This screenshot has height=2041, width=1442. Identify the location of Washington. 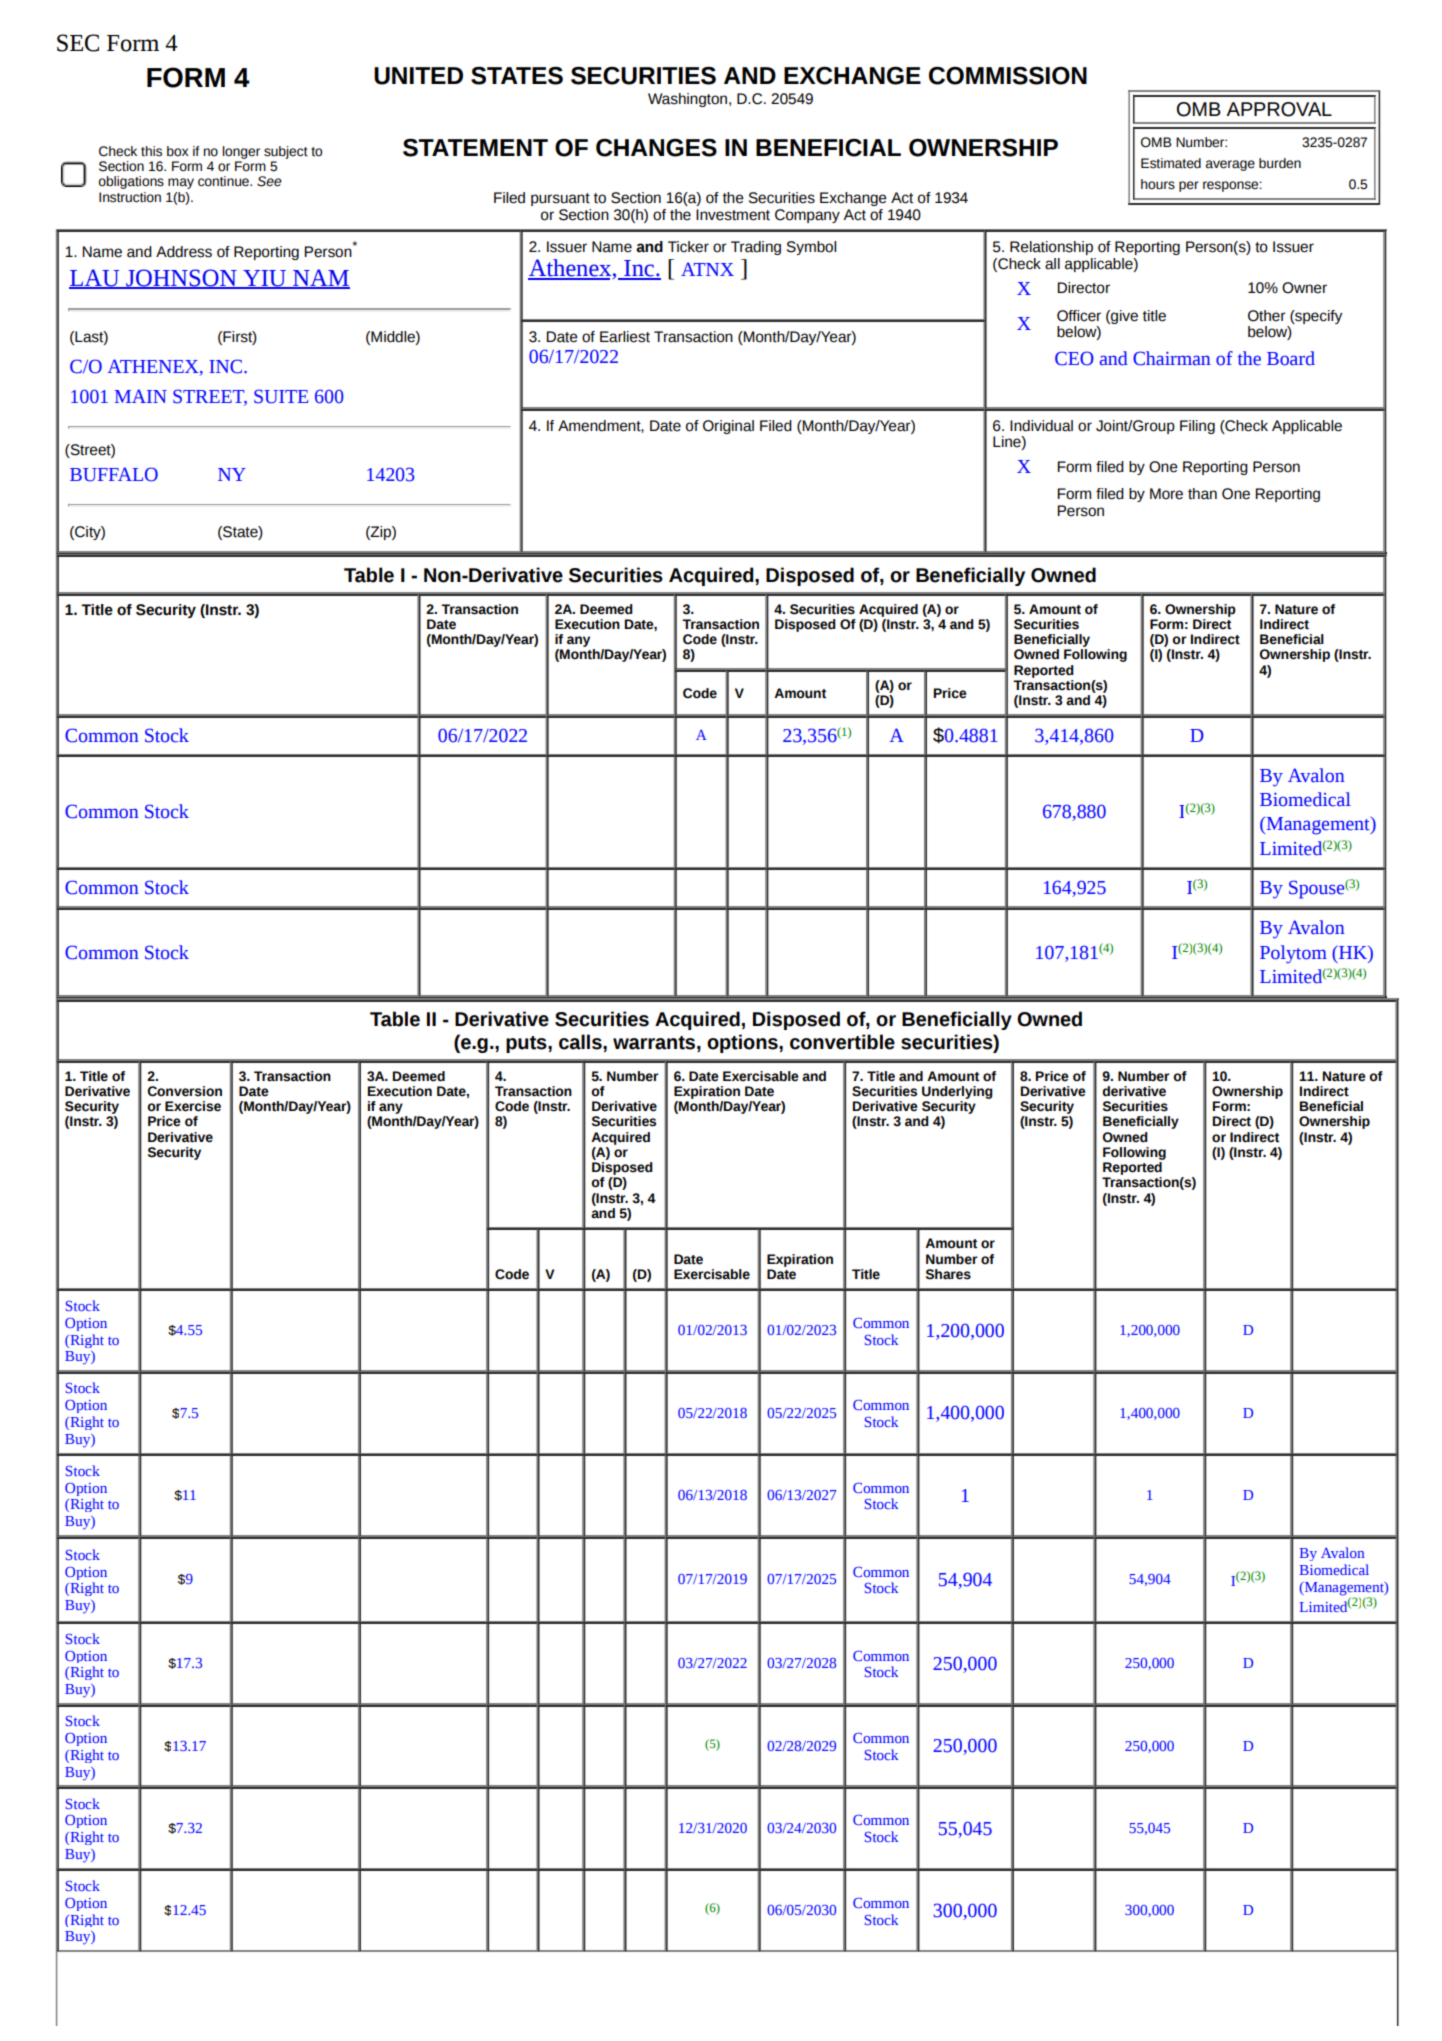
(689, 100).
